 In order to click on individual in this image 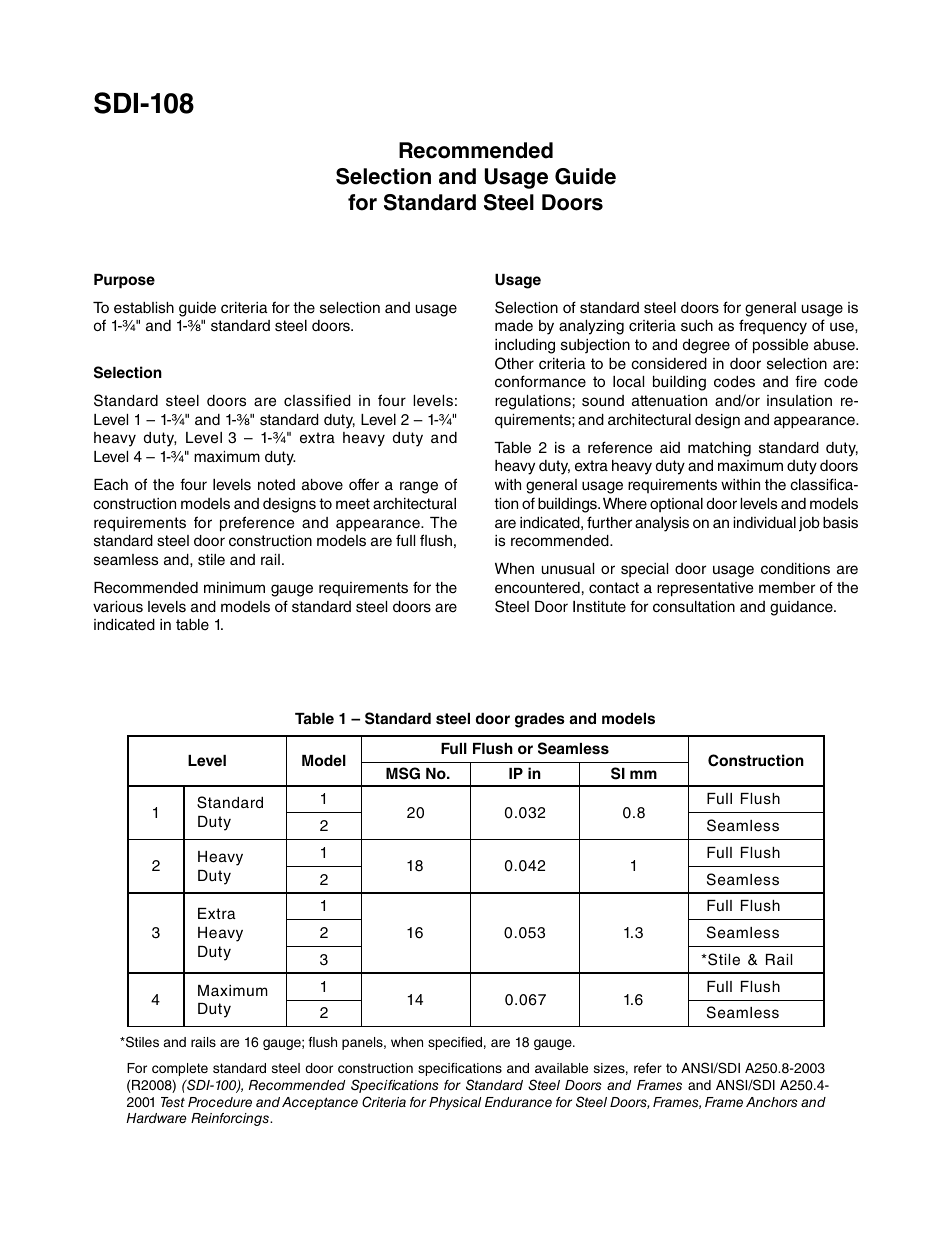, I will do `click(764, 523)`.
